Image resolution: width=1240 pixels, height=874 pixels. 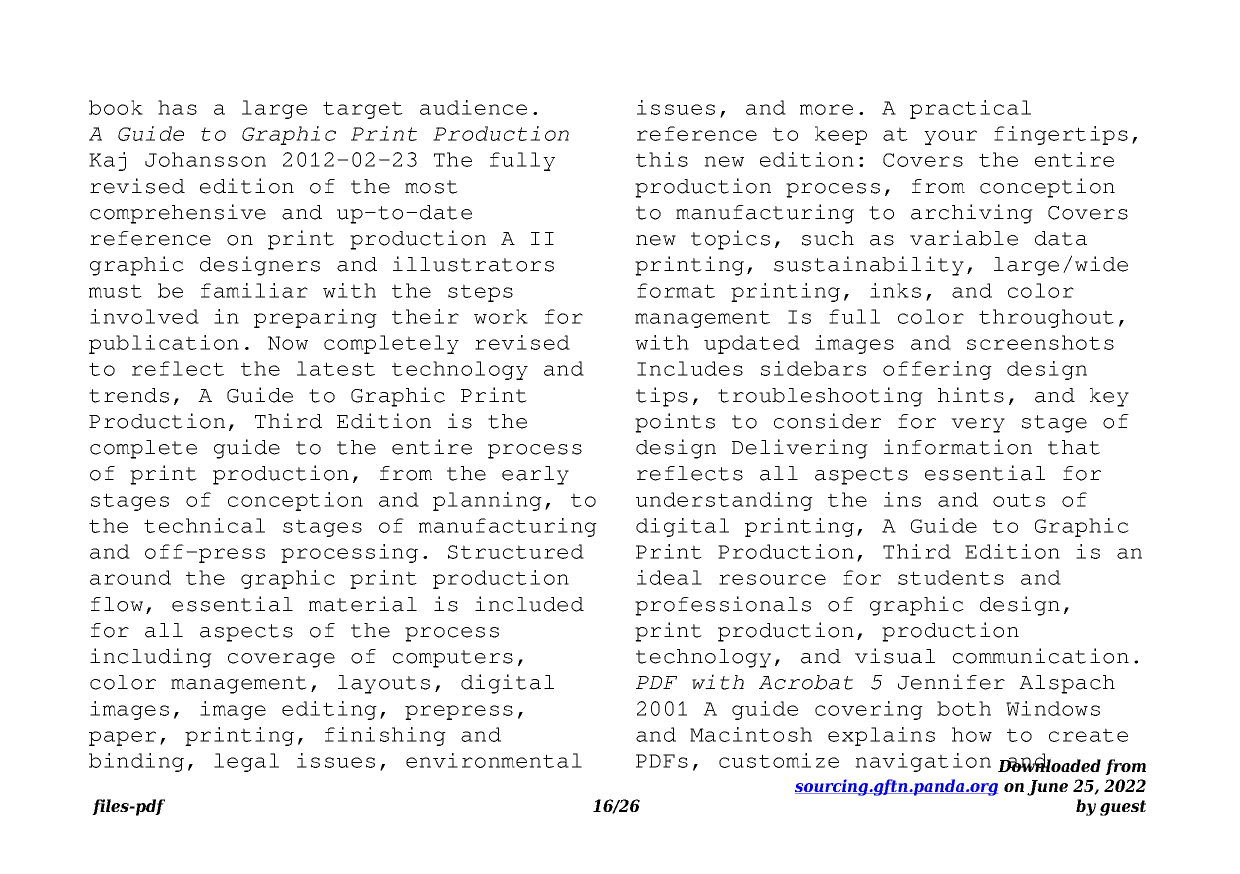 I want to click on your, so click(x=950, y=137).
